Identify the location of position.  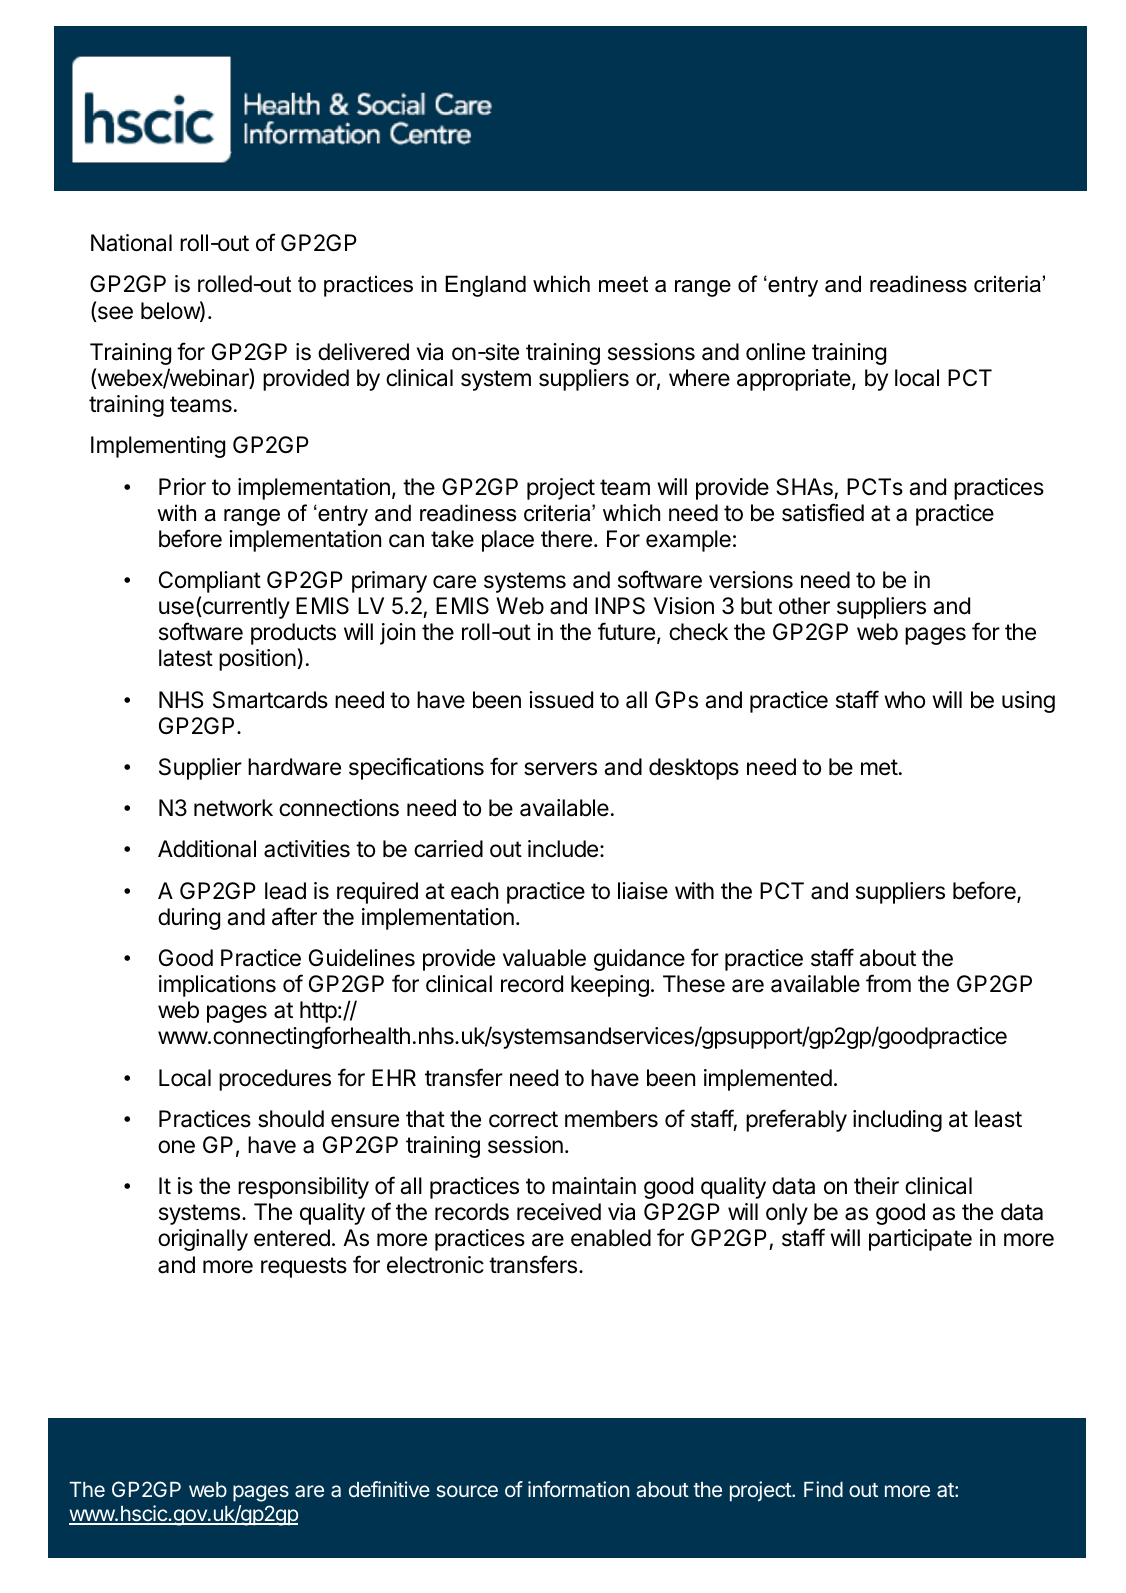
(257, 660).
